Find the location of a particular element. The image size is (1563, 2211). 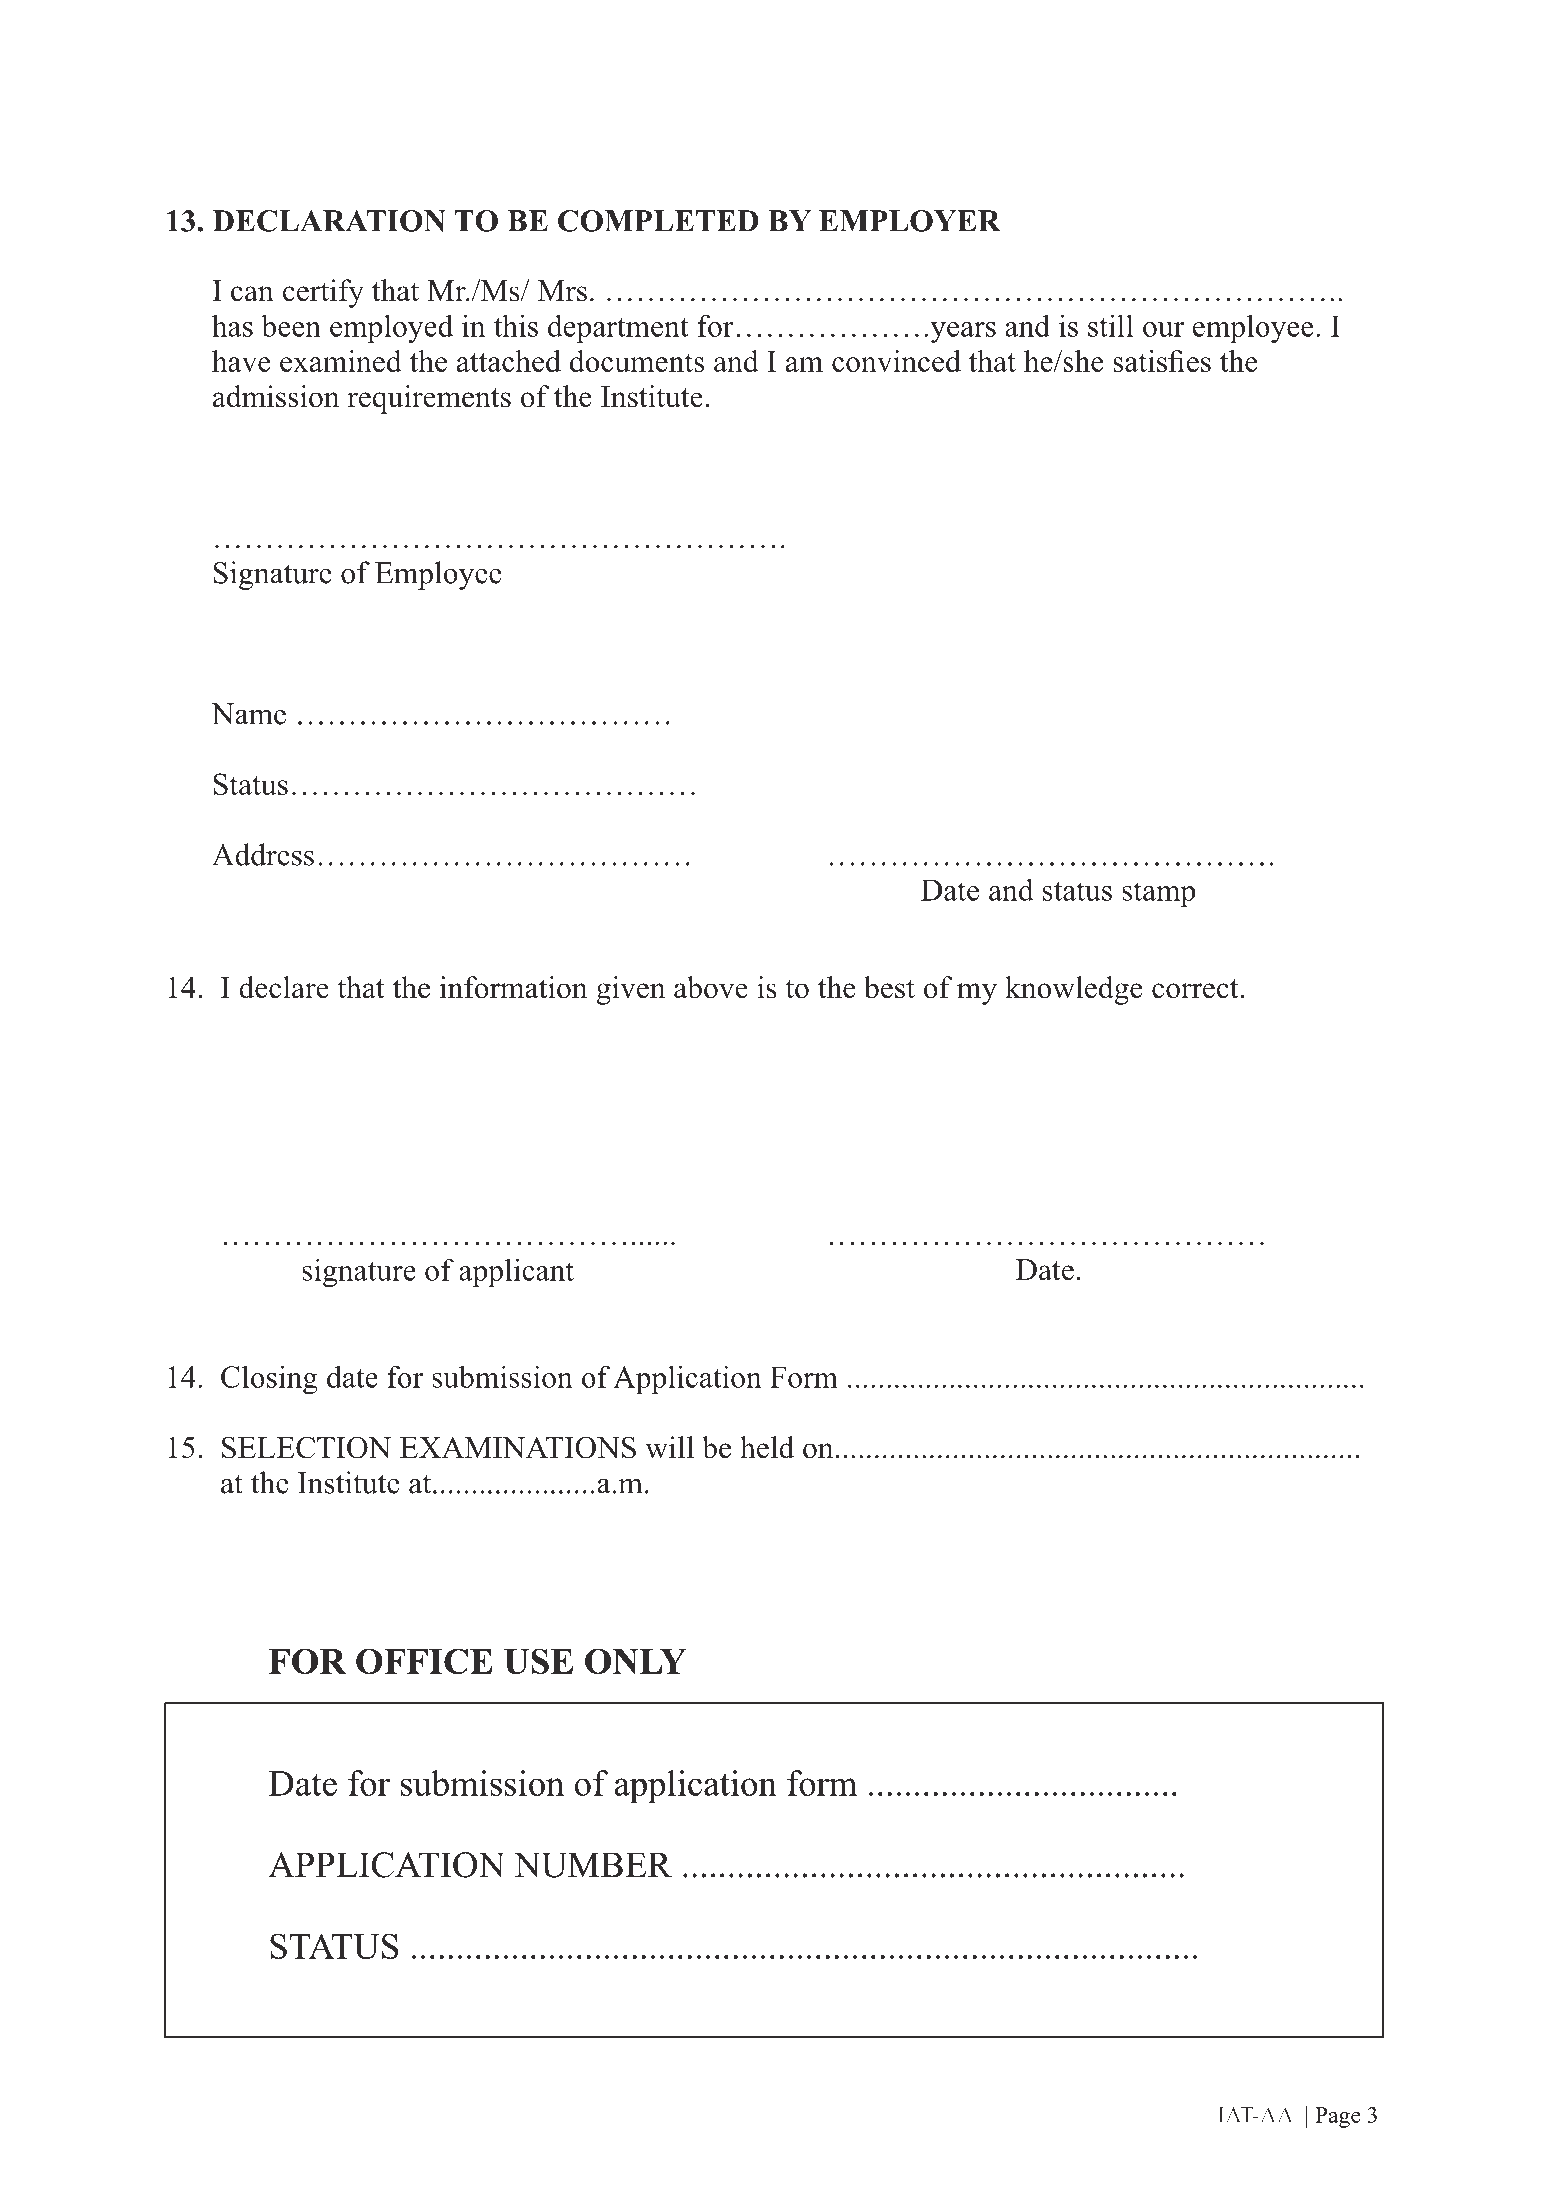

ONLY is located at coordinates (635, 1661).
